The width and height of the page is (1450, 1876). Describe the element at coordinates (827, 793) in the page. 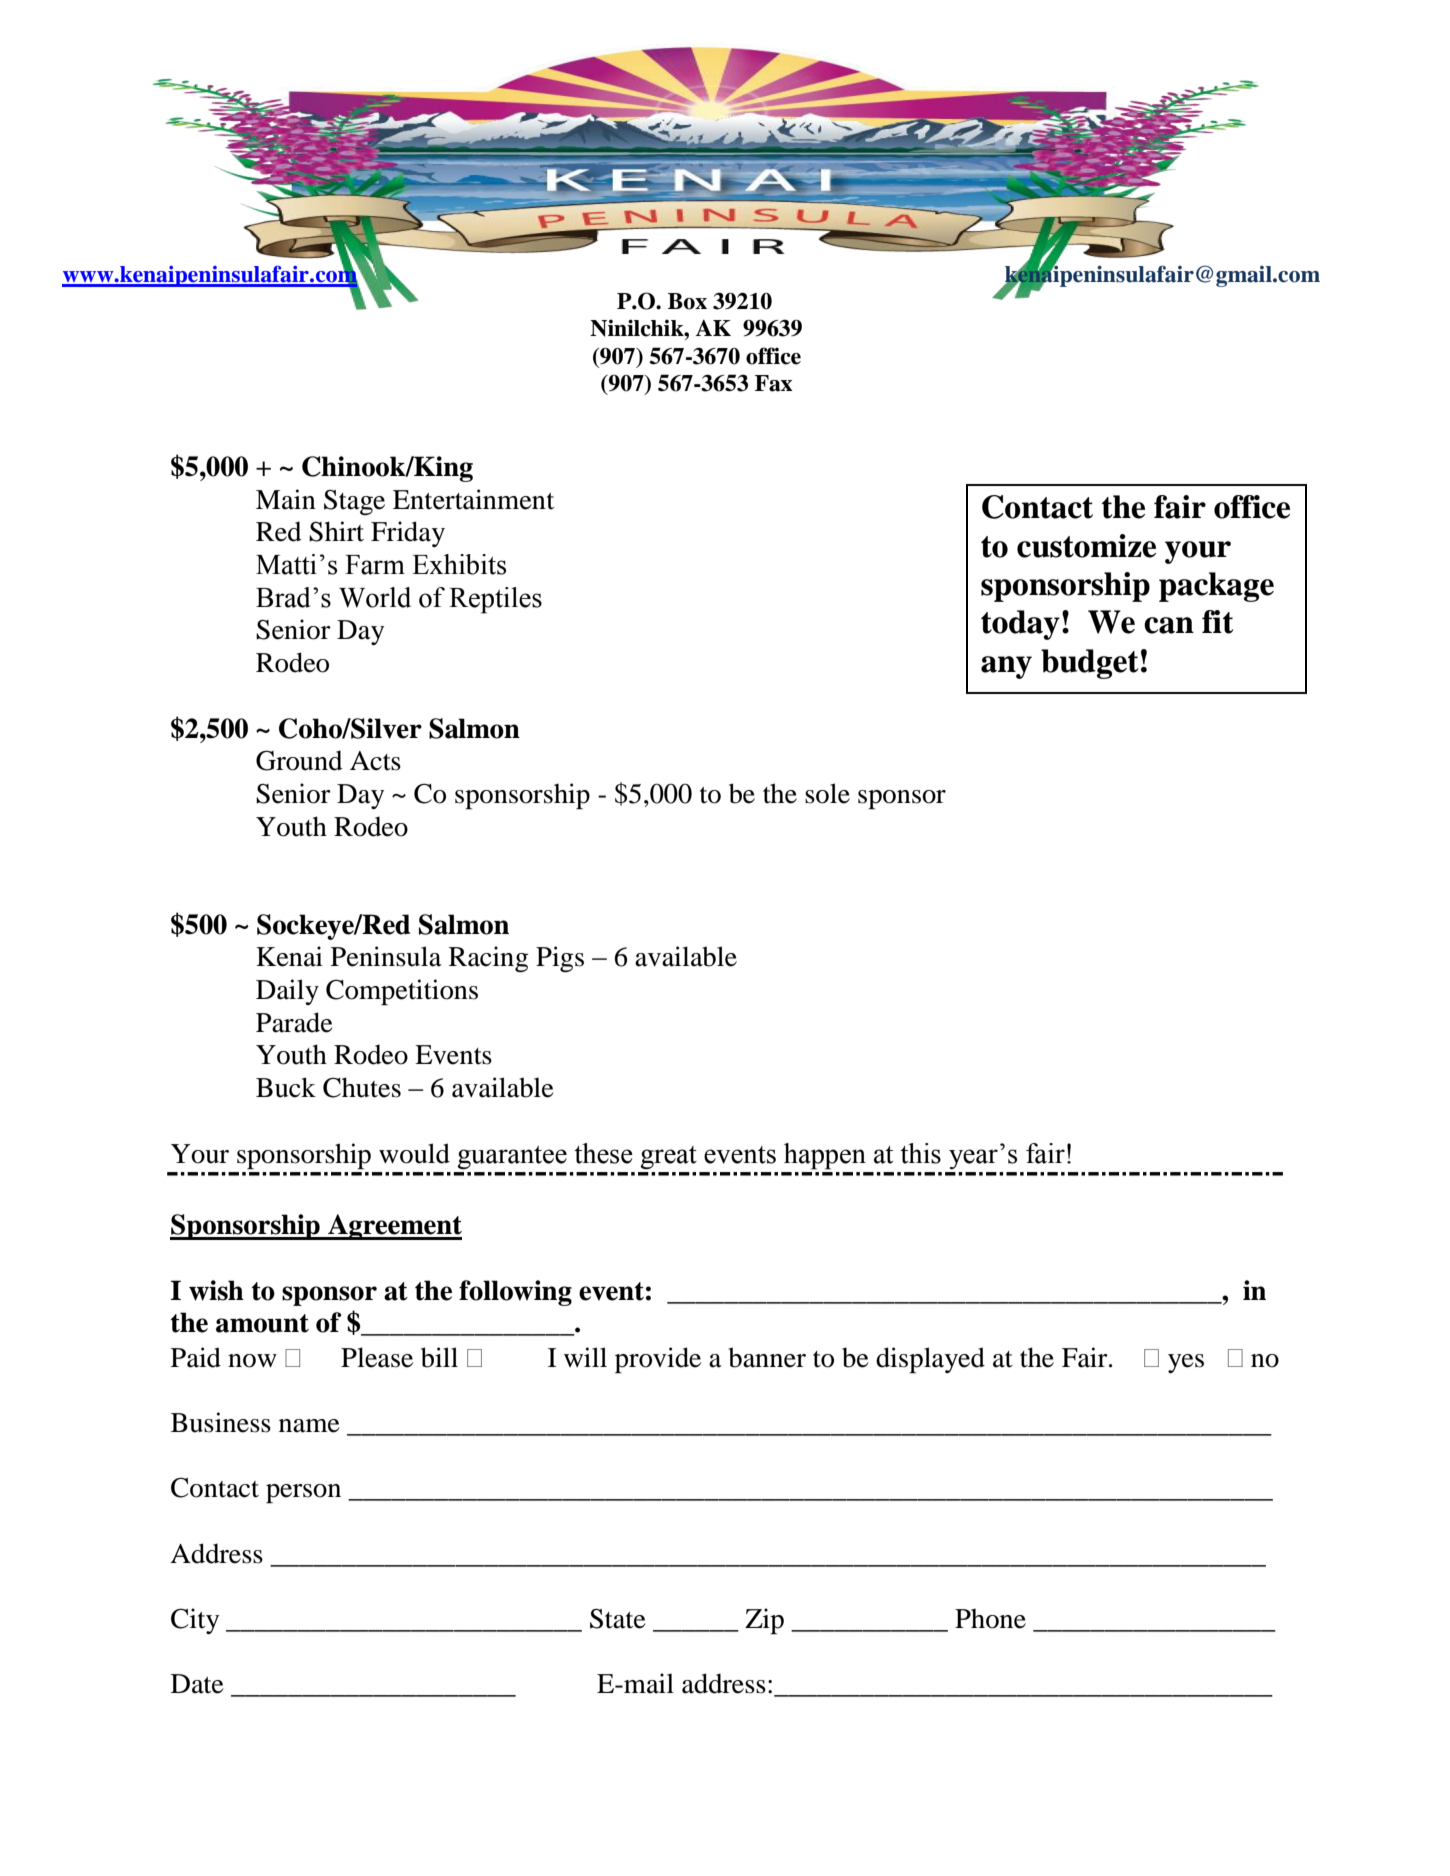

I see `sole` at that location.
